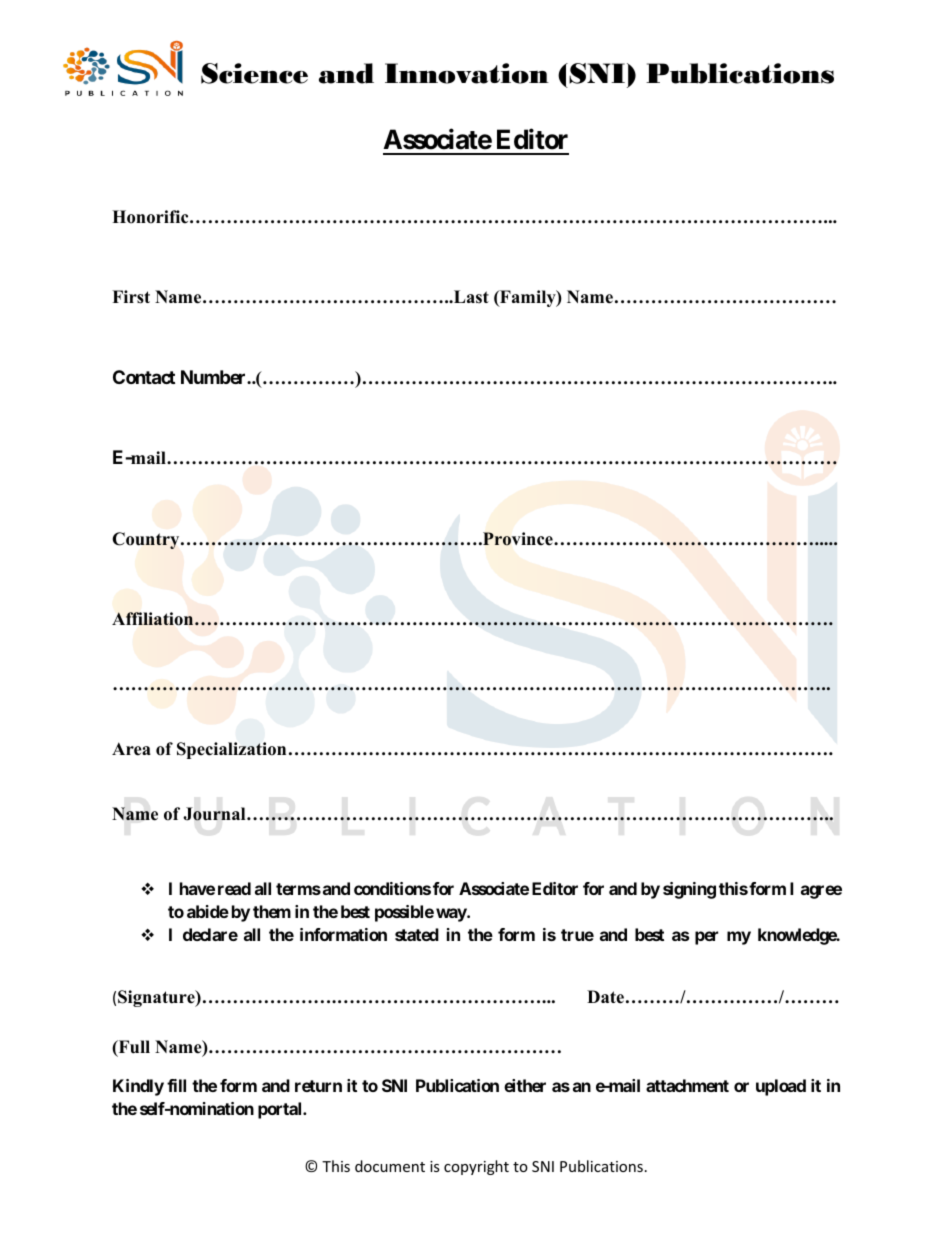 This screenshot has height=1233, width=952. I want to click on Specialization, so click(231, 750).
